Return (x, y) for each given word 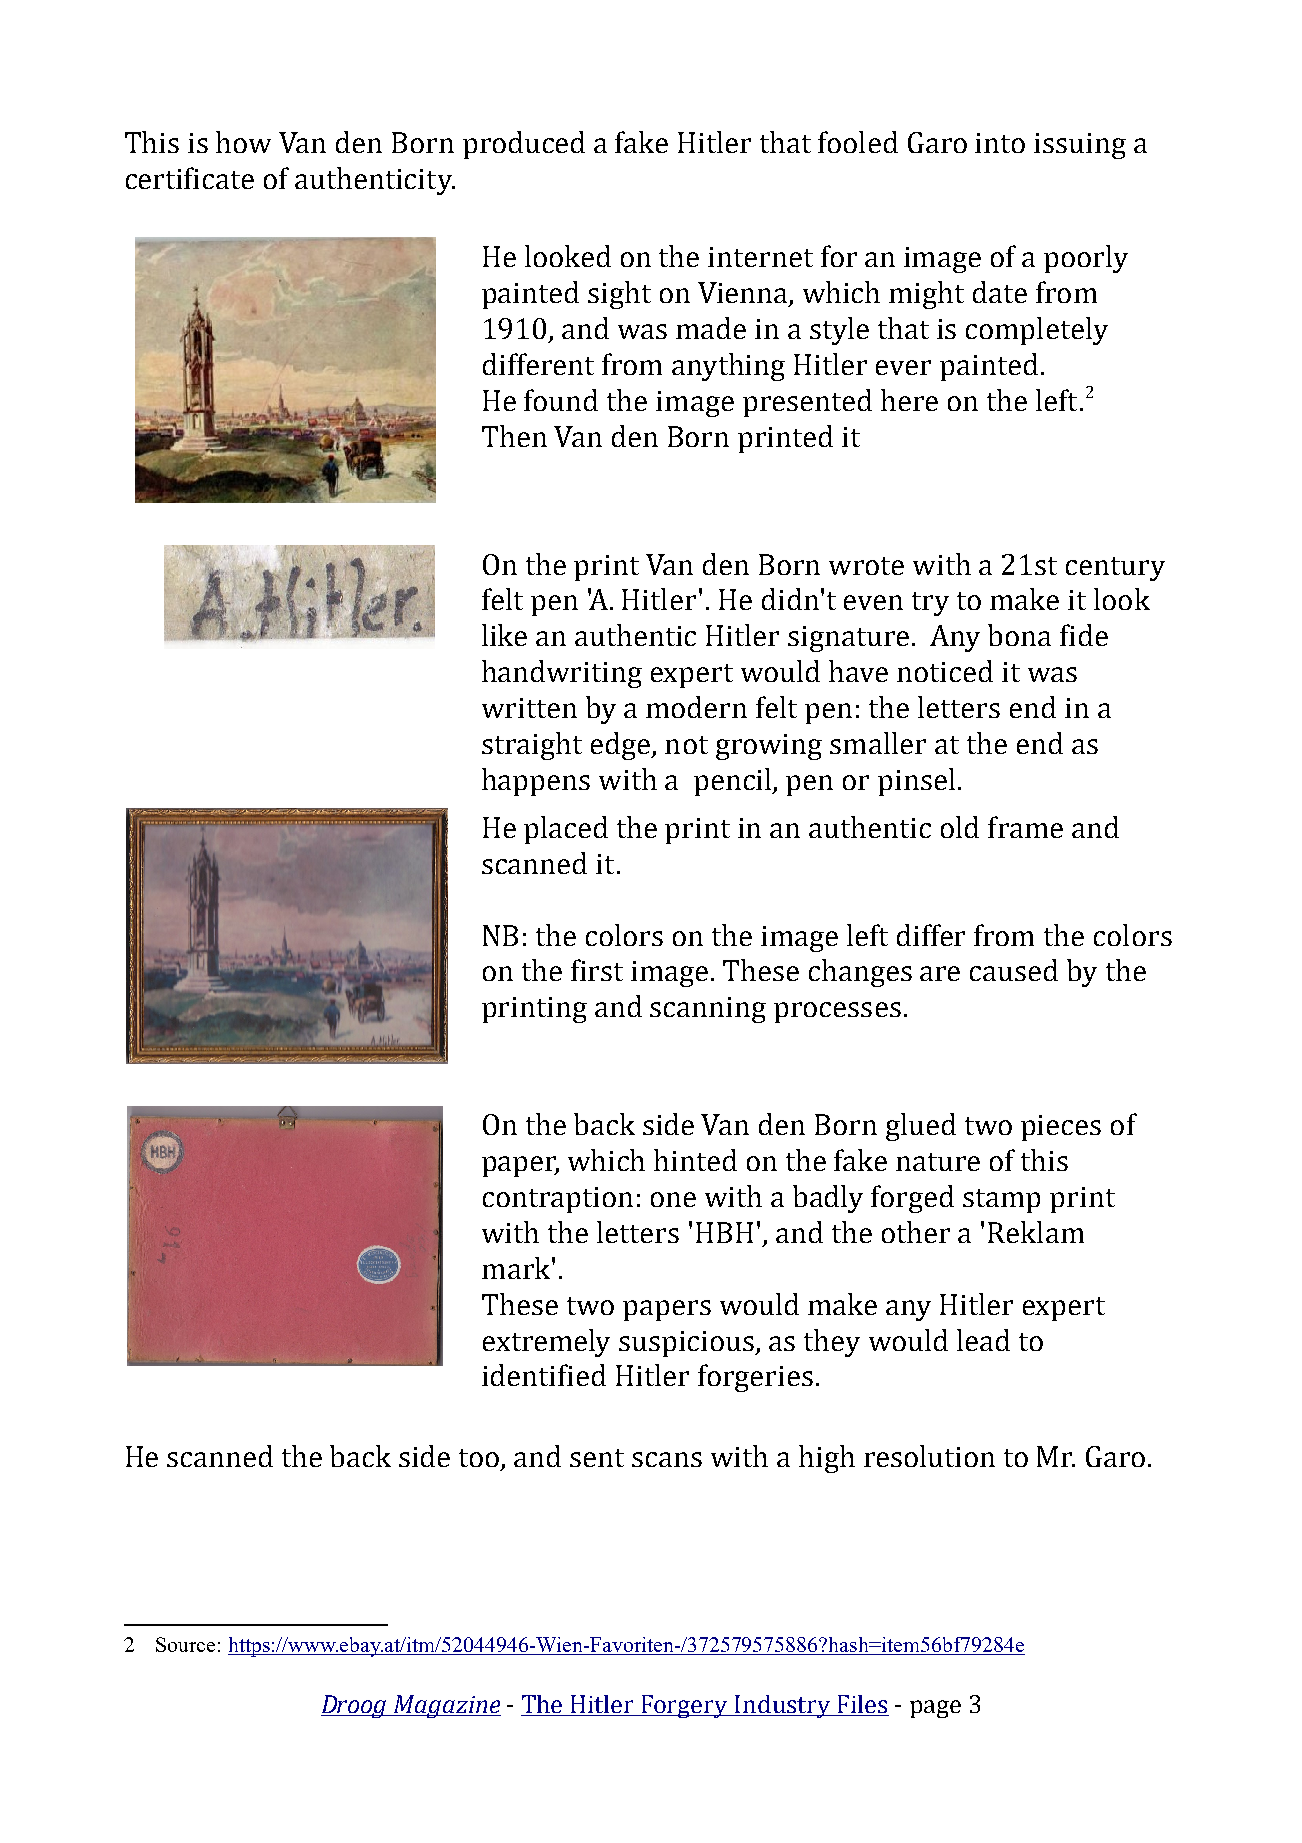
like (504, 635)
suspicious (688, 1344)
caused (1014, 970)
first (597, 970)
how (243, 142)
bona (1019, 635)
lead (983, 1340)
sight (619, 295)
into (1000, 143)
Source (185, 1644)
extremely (546, 1343)
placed (566, 830)
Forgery (685, 1706)
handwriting (562, 674)
